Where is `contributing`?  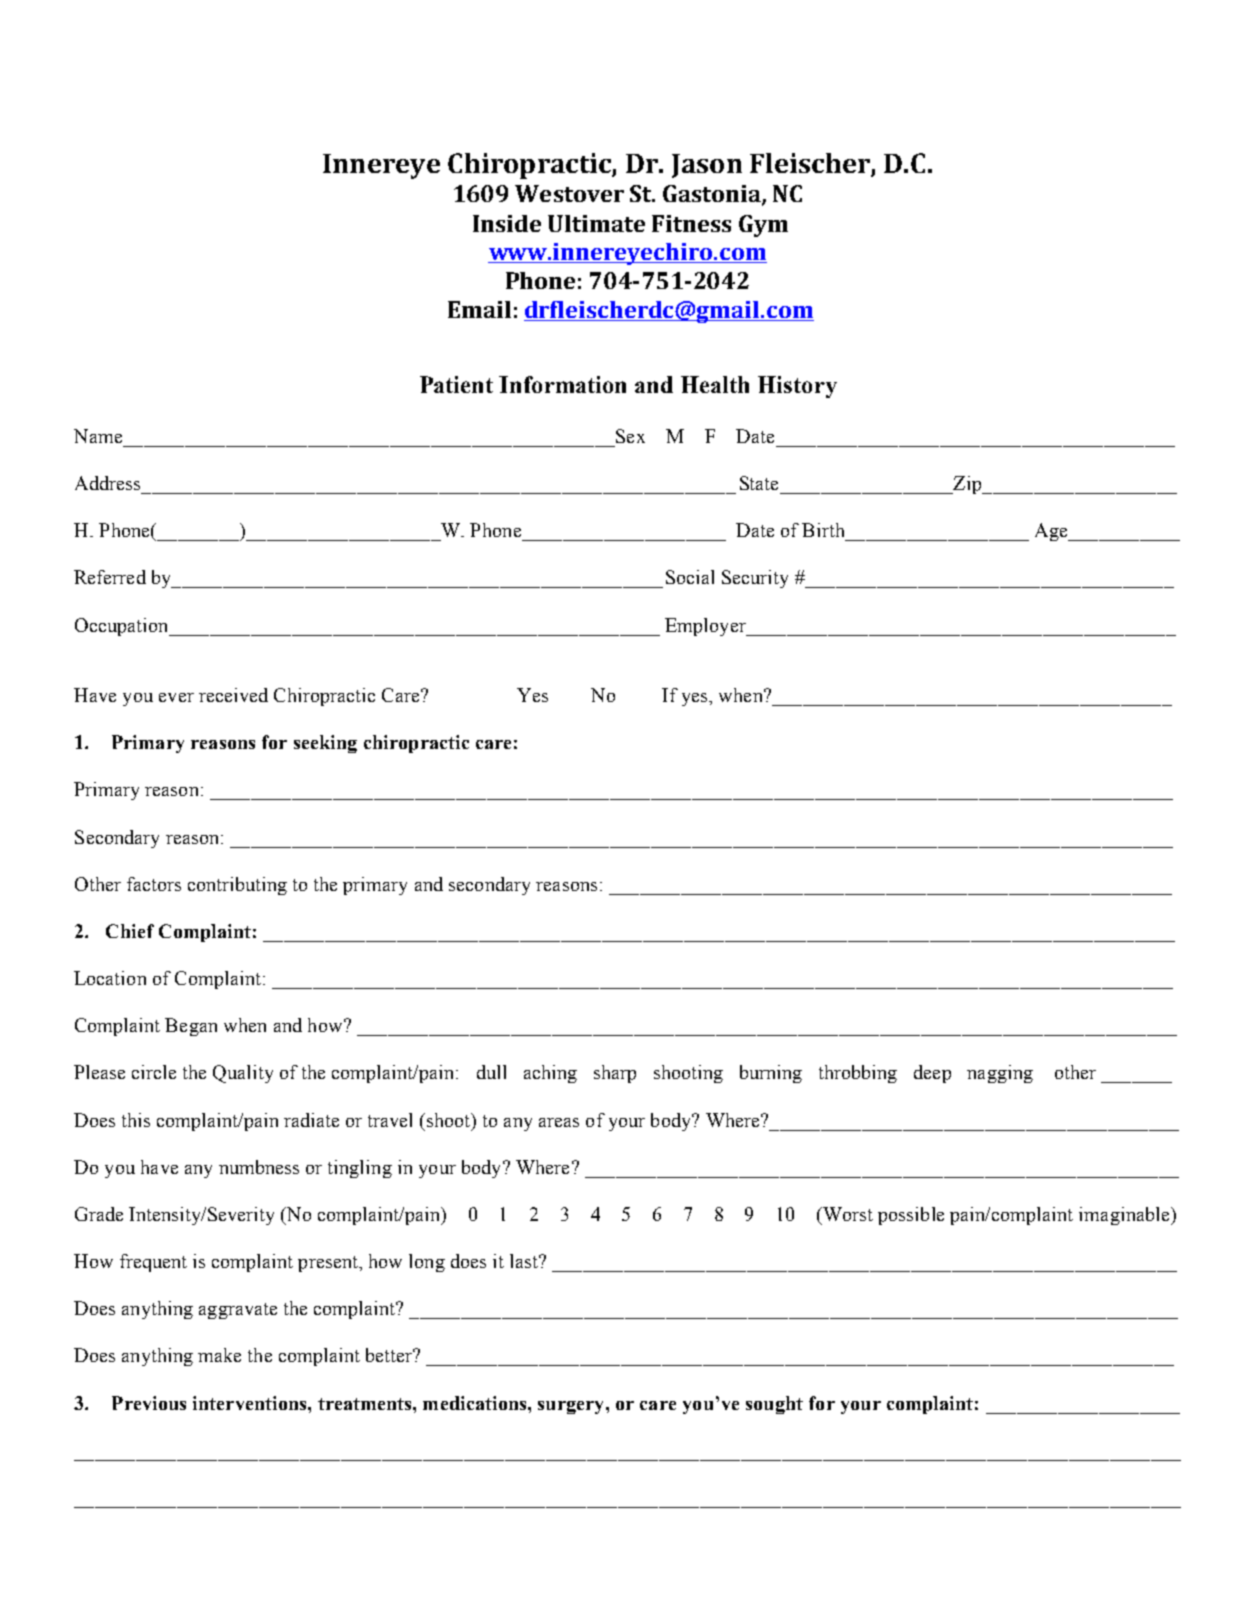
contributing is located at coordinates (237, 886).
